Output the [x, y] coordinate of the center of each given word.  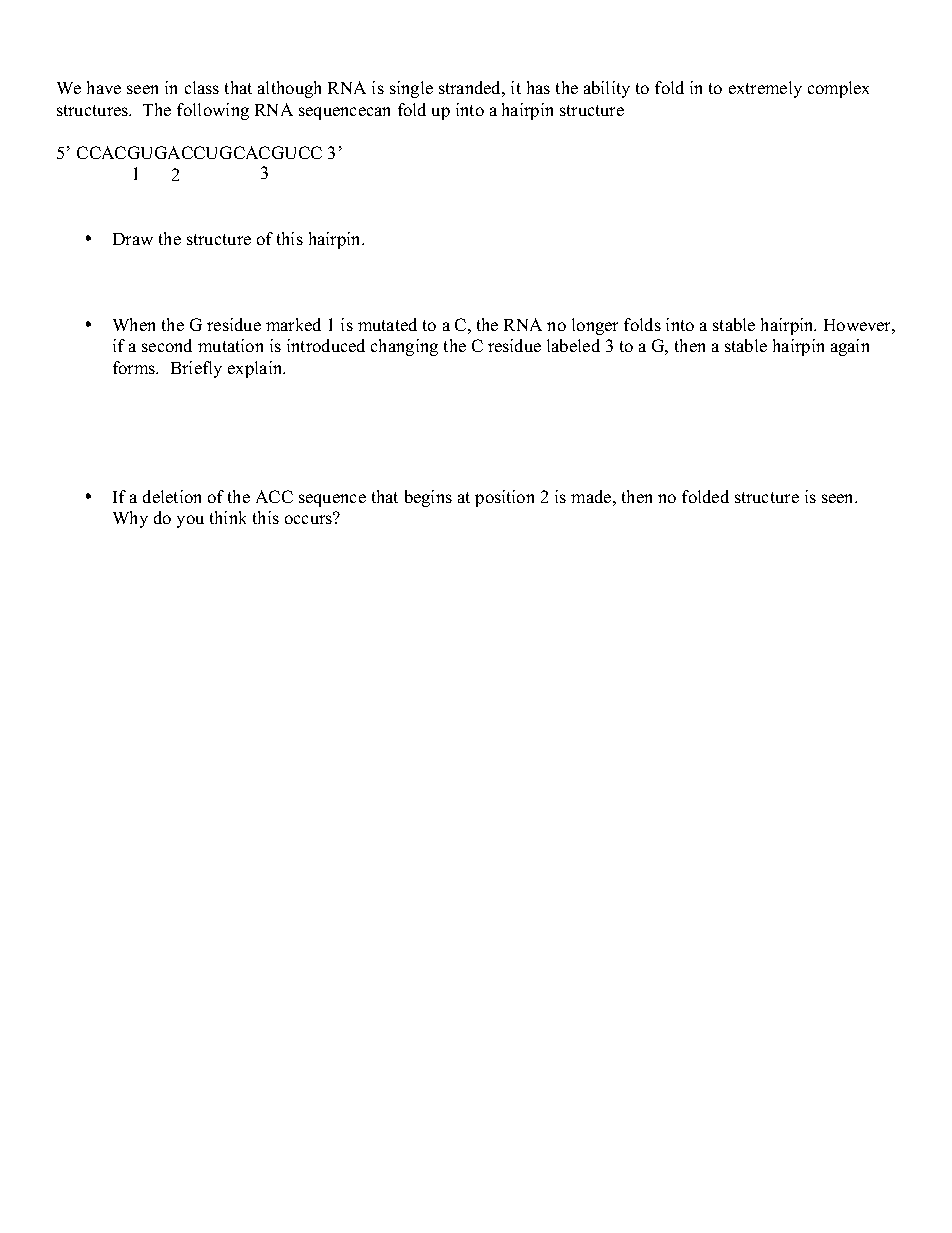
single [411, 89]
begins [428, 498]
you [190, 521]
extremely [765, 89]
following [213, 111]
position [504, 498]
